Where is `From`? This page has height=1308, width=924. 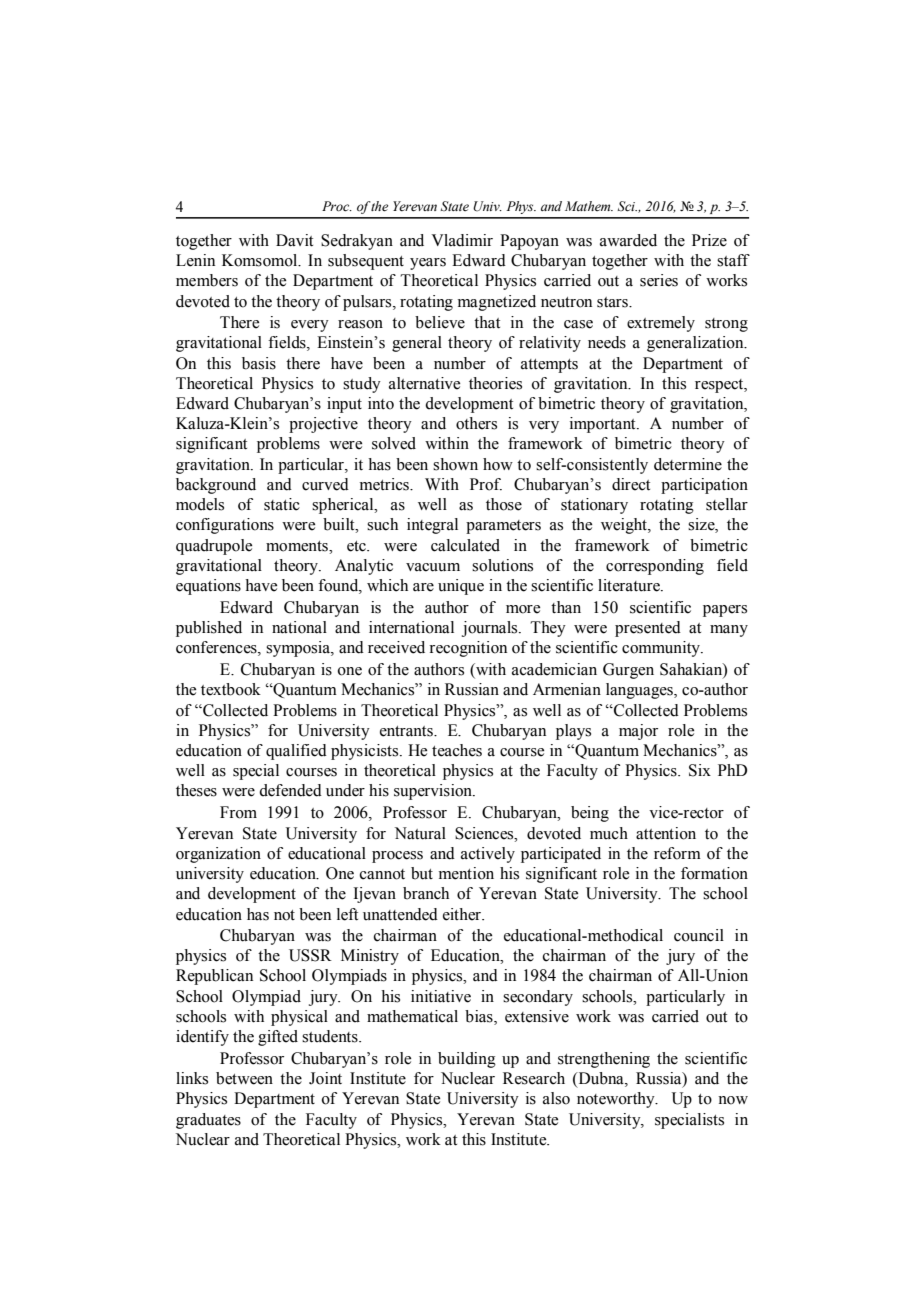 From is located at coordinates (238, 812).
